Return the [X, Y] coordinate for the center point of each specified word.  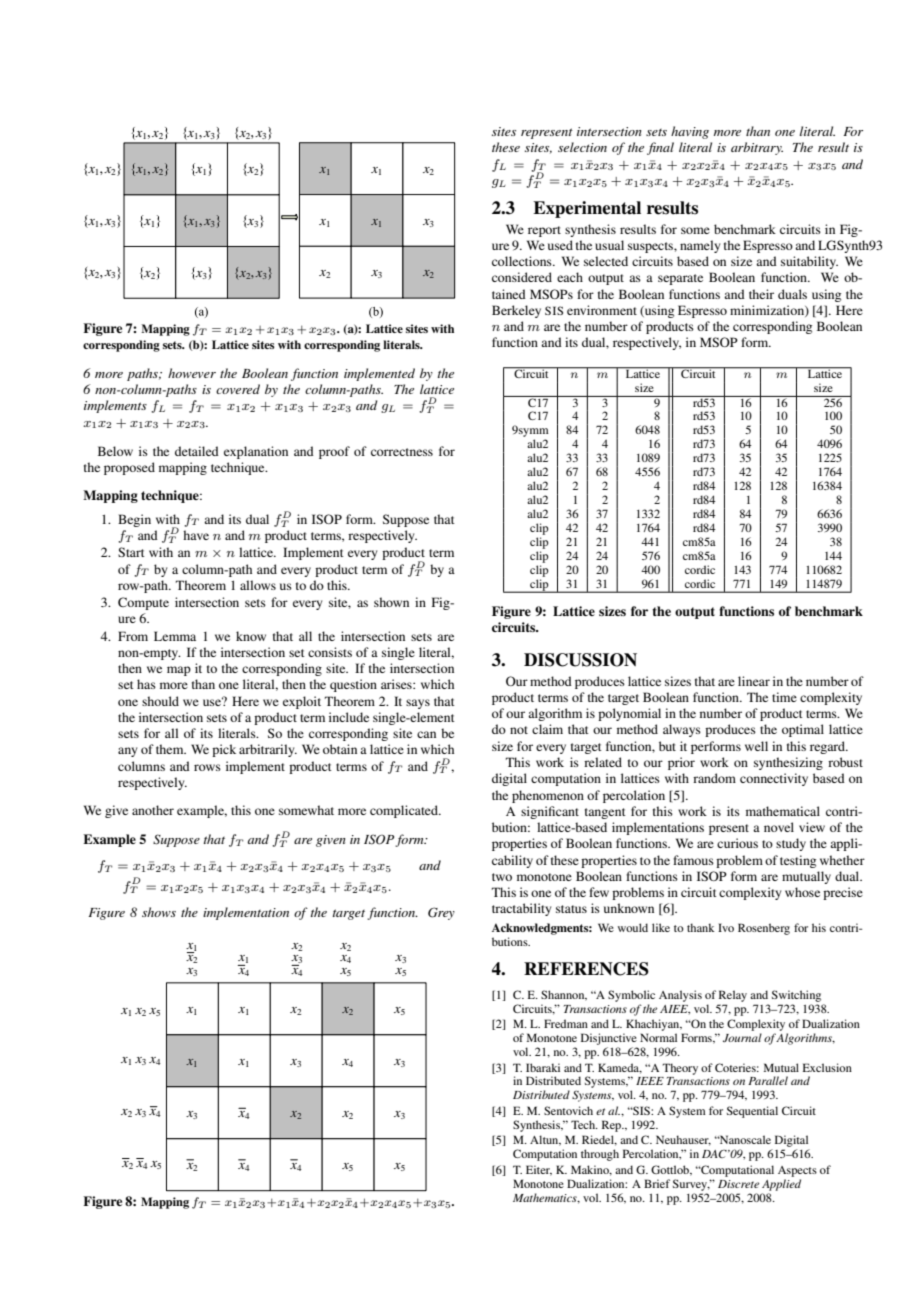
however [192, 373]
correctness [402, 452]
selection [582, 147]
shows [159, 912]
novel [779, 827]
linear [754, 681]
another [153, 810]
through [600, 1155]
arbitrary [757, 148]
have [196, 535]
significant [550, 812]
